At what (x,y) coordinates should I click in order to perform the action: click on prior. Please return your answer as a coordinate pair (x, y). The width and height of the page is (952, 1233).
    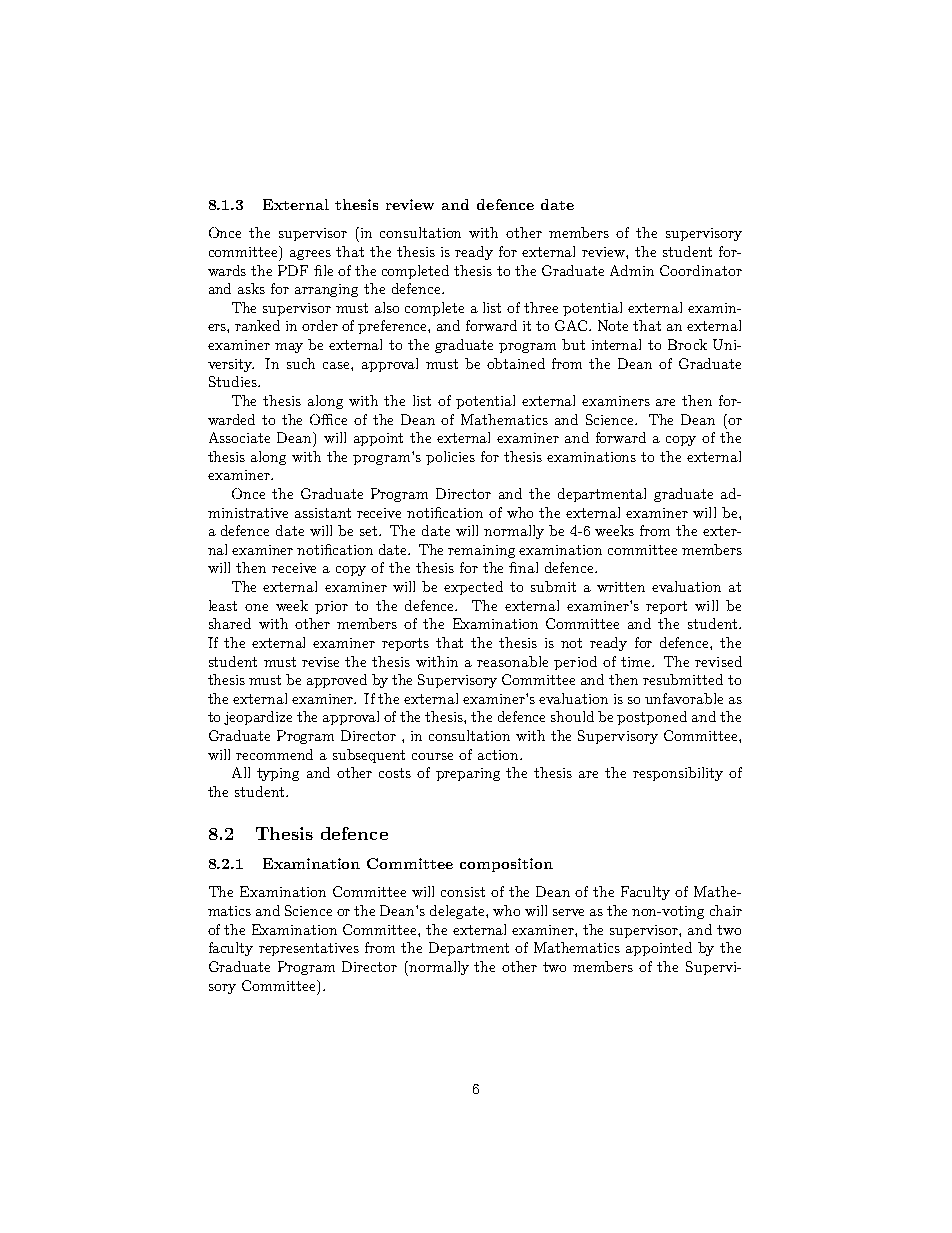
    Looking at the image, I should click on (331, 607).
